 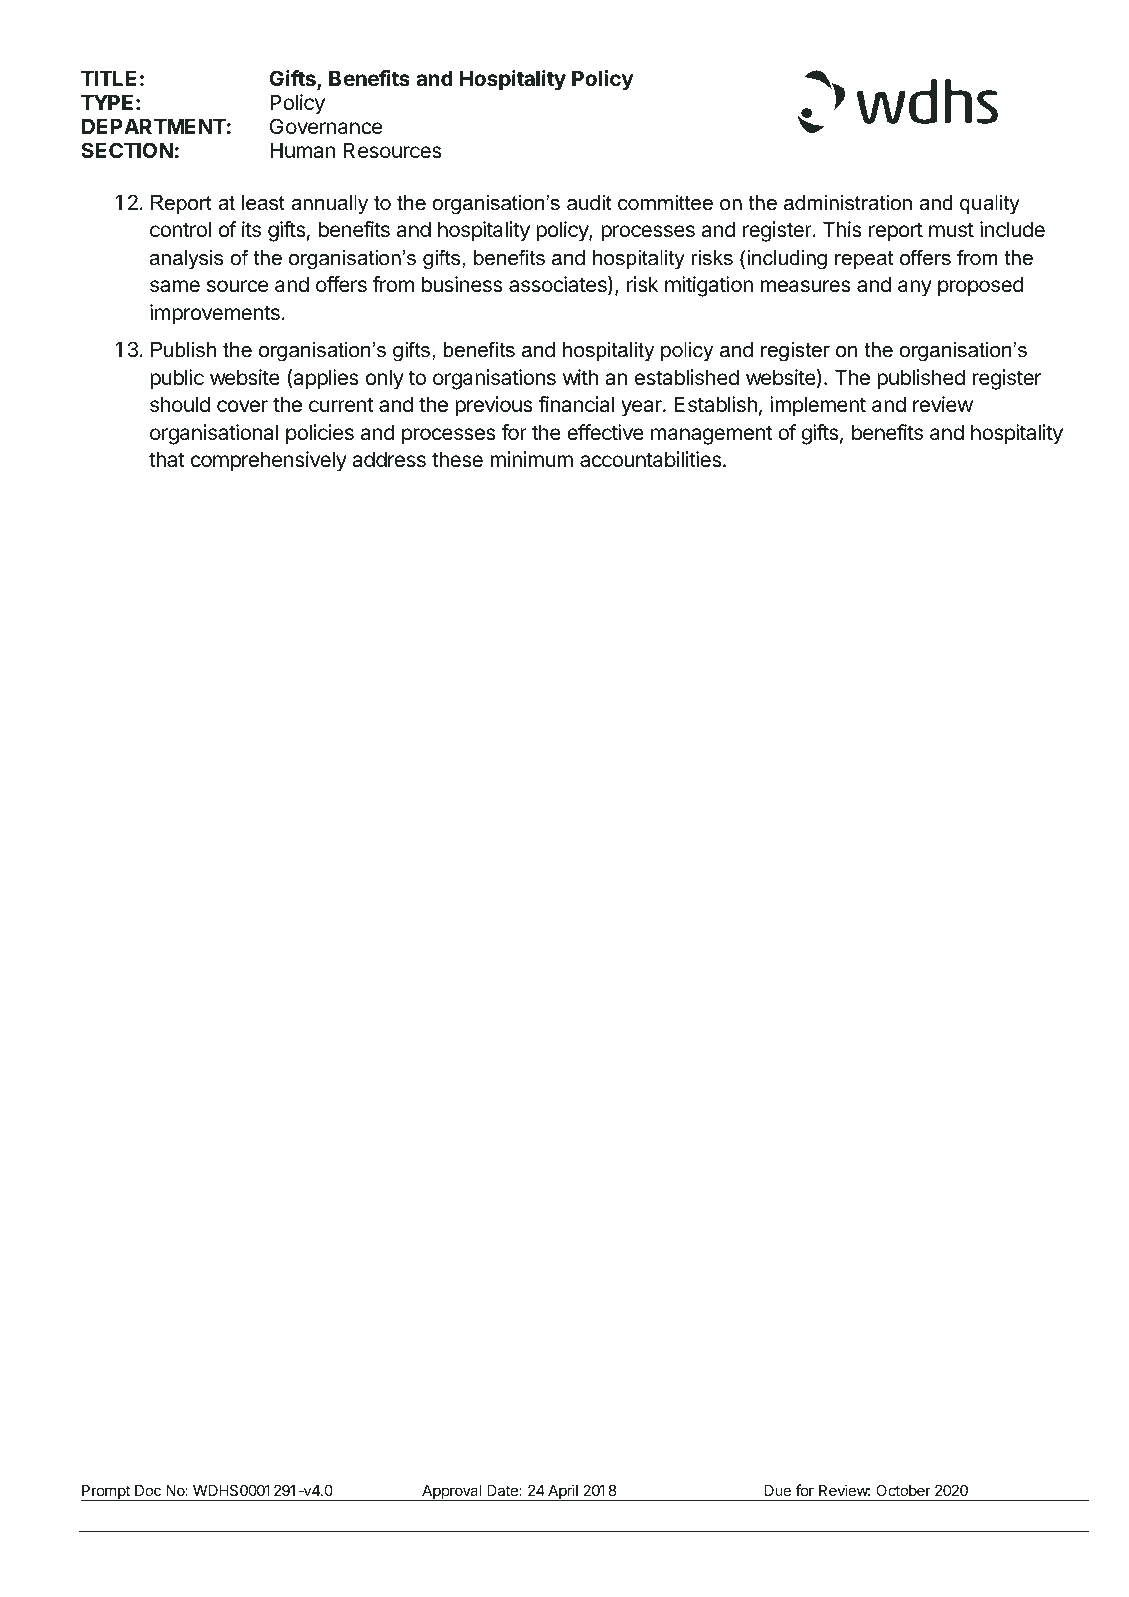 I want to click on April, so click(x=563, y=1492).
